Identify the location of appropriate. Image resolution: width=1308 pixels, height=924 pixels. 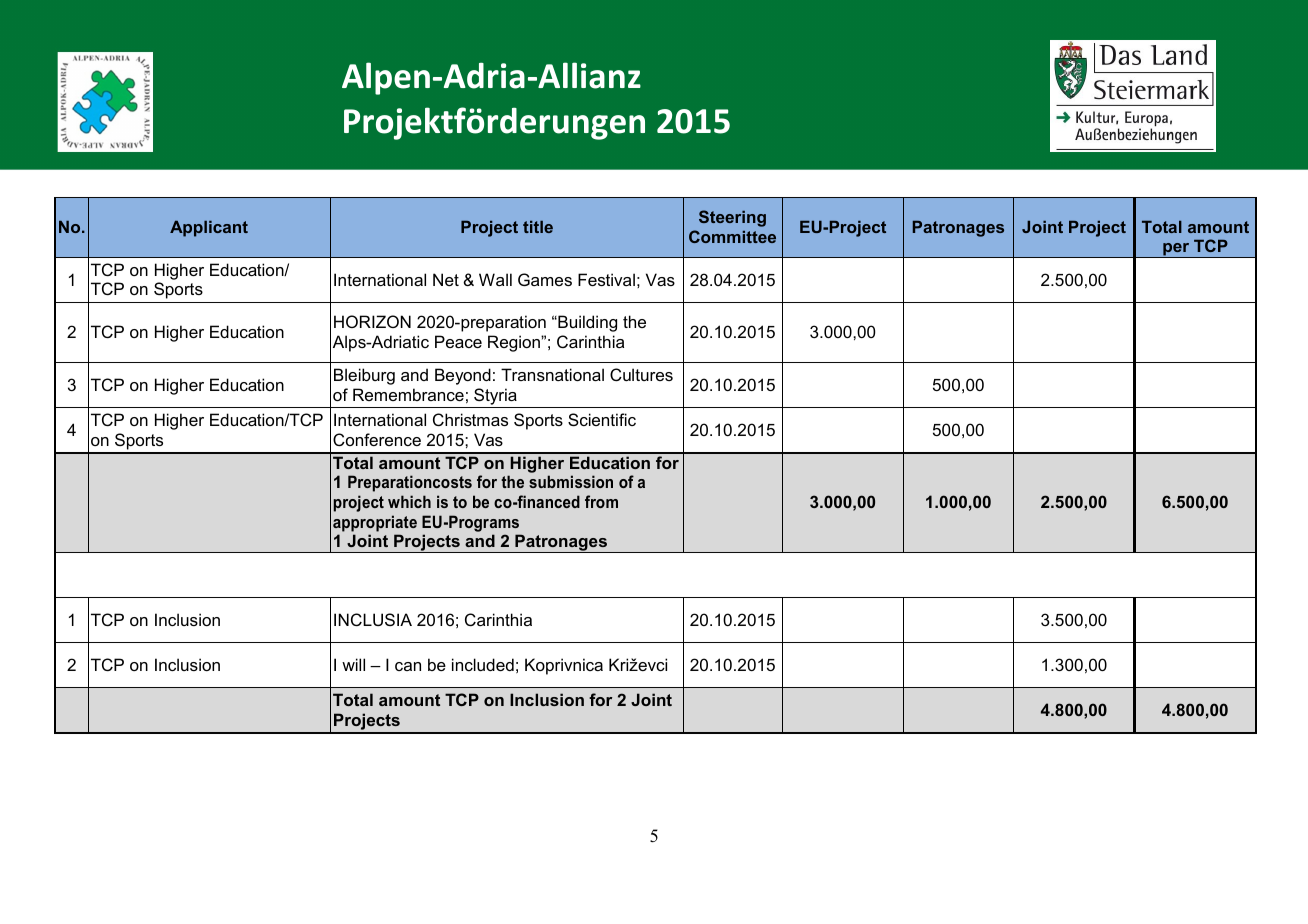
(375, 523).
